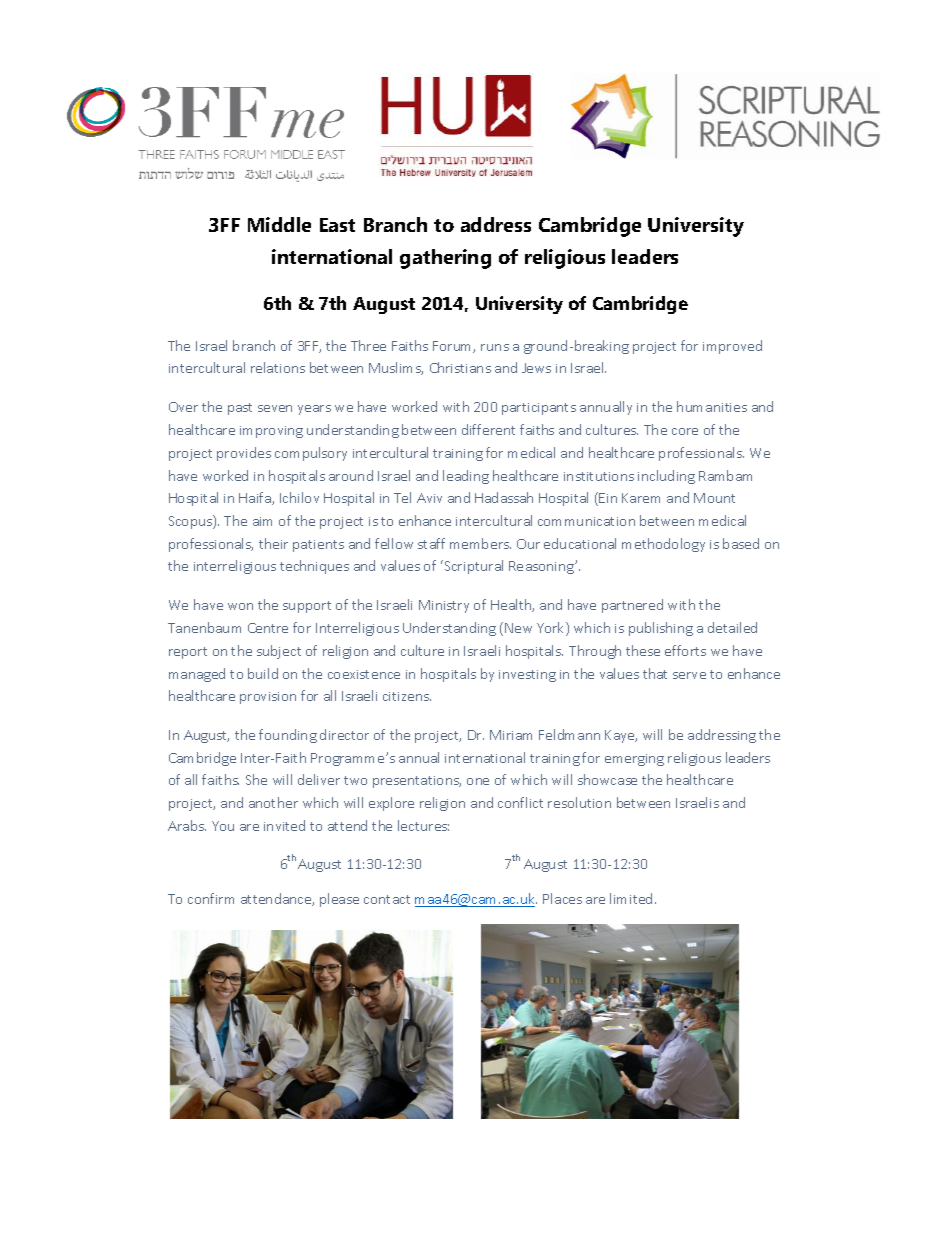 The width and height of the screenshot is (952, 1233). What do you see at coordinates (387, 899) in the screenshot?
I see `contact` at bounding box center [387, 899].
